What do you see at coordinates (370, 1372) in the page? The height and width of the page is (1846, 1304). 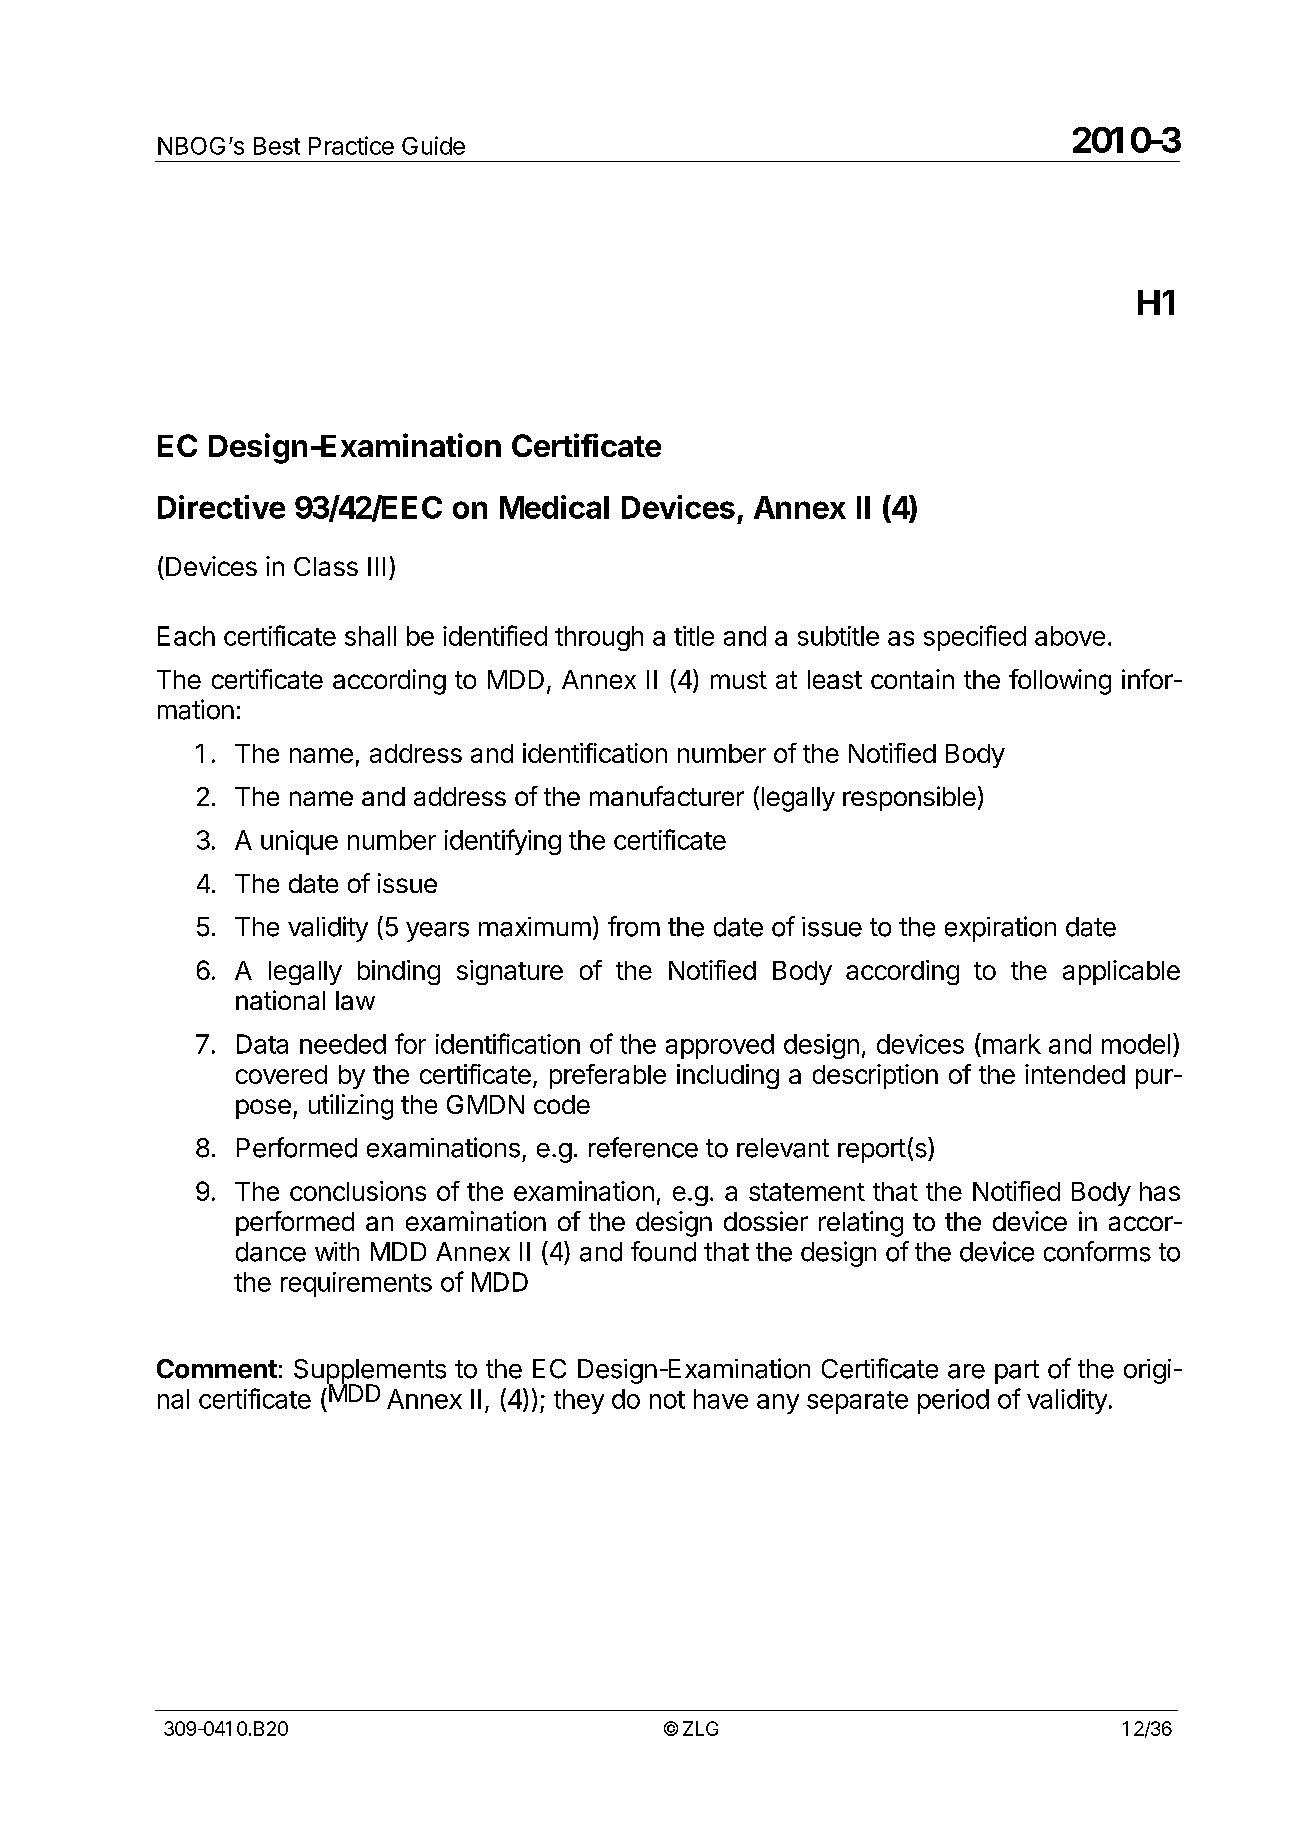 I see `Supplements` at bounding box center [370, 1372].
